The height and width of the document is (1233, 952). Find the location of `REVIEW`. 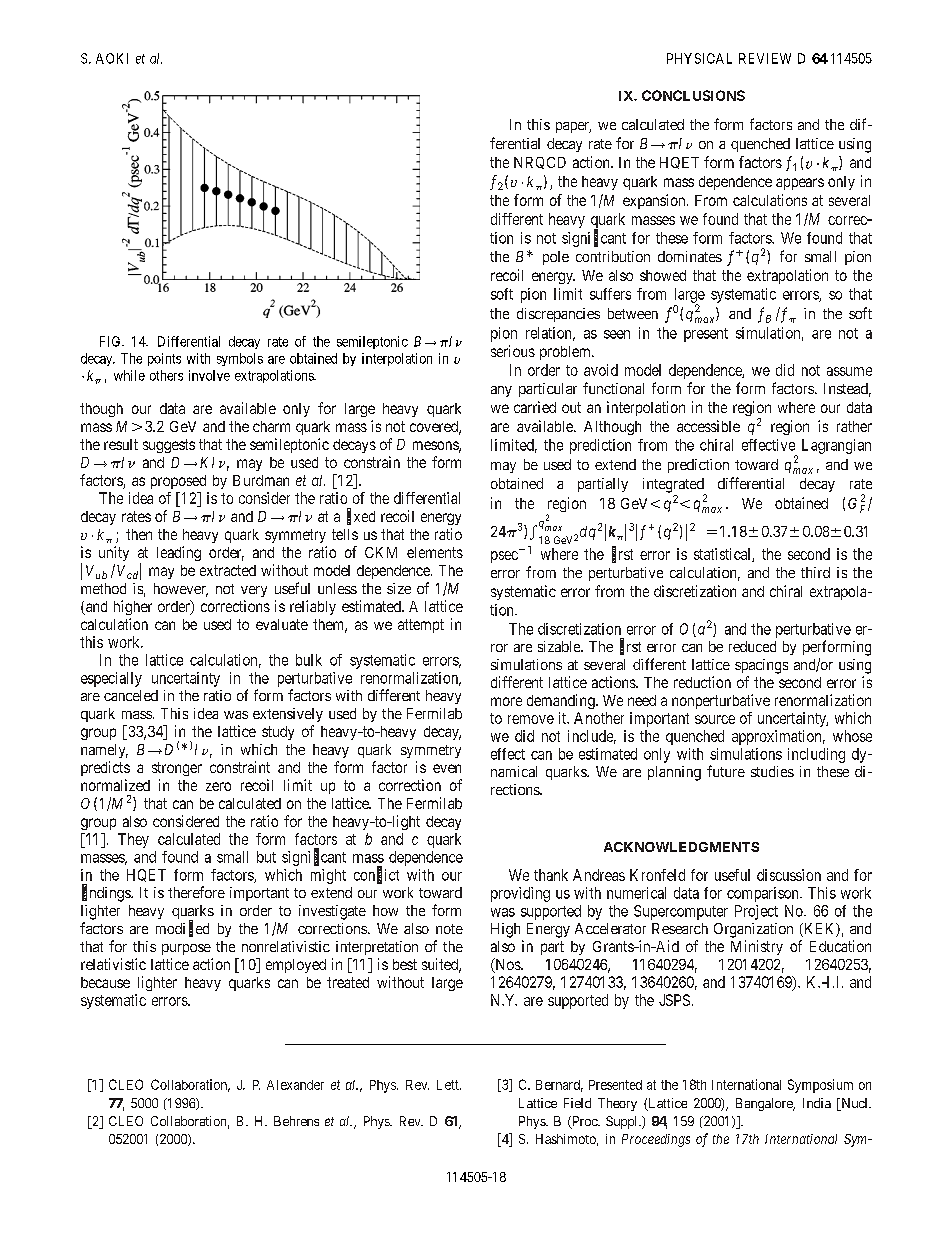

REVIEW is located at coordinates (765, 58).
